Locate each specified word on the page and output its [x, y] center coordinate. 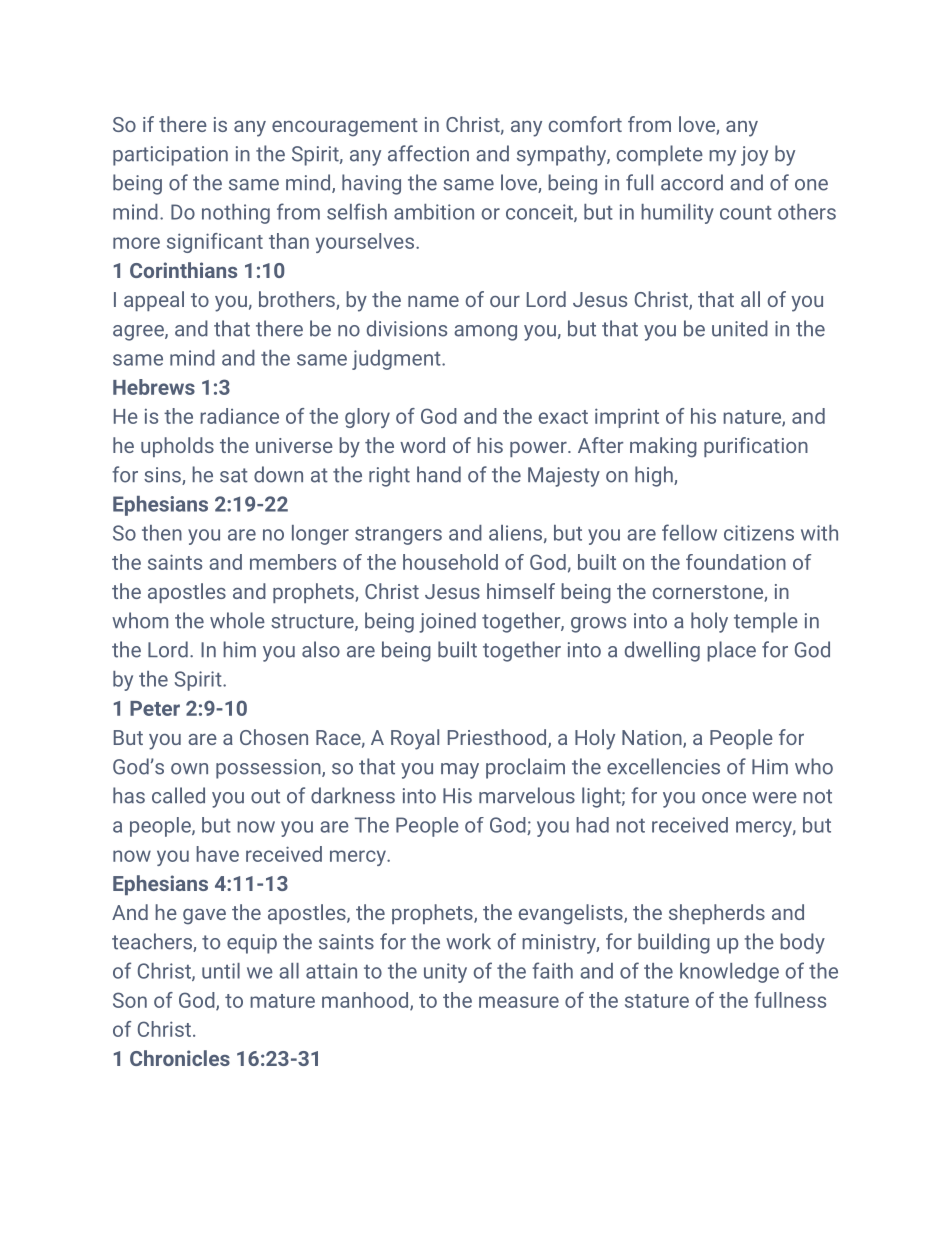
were [774, 798]
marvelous [527, 795]
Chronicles [180, 1058]
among [485, 333]
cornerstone [709, 593]
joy [754, 156]
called [178, 795]
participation [170, 156]
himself [521, 591]
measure [519, 1002]
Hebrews [154, 387]
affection [428, 153]
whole [237, 620]
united [740, 328]
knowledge [729, 973]
